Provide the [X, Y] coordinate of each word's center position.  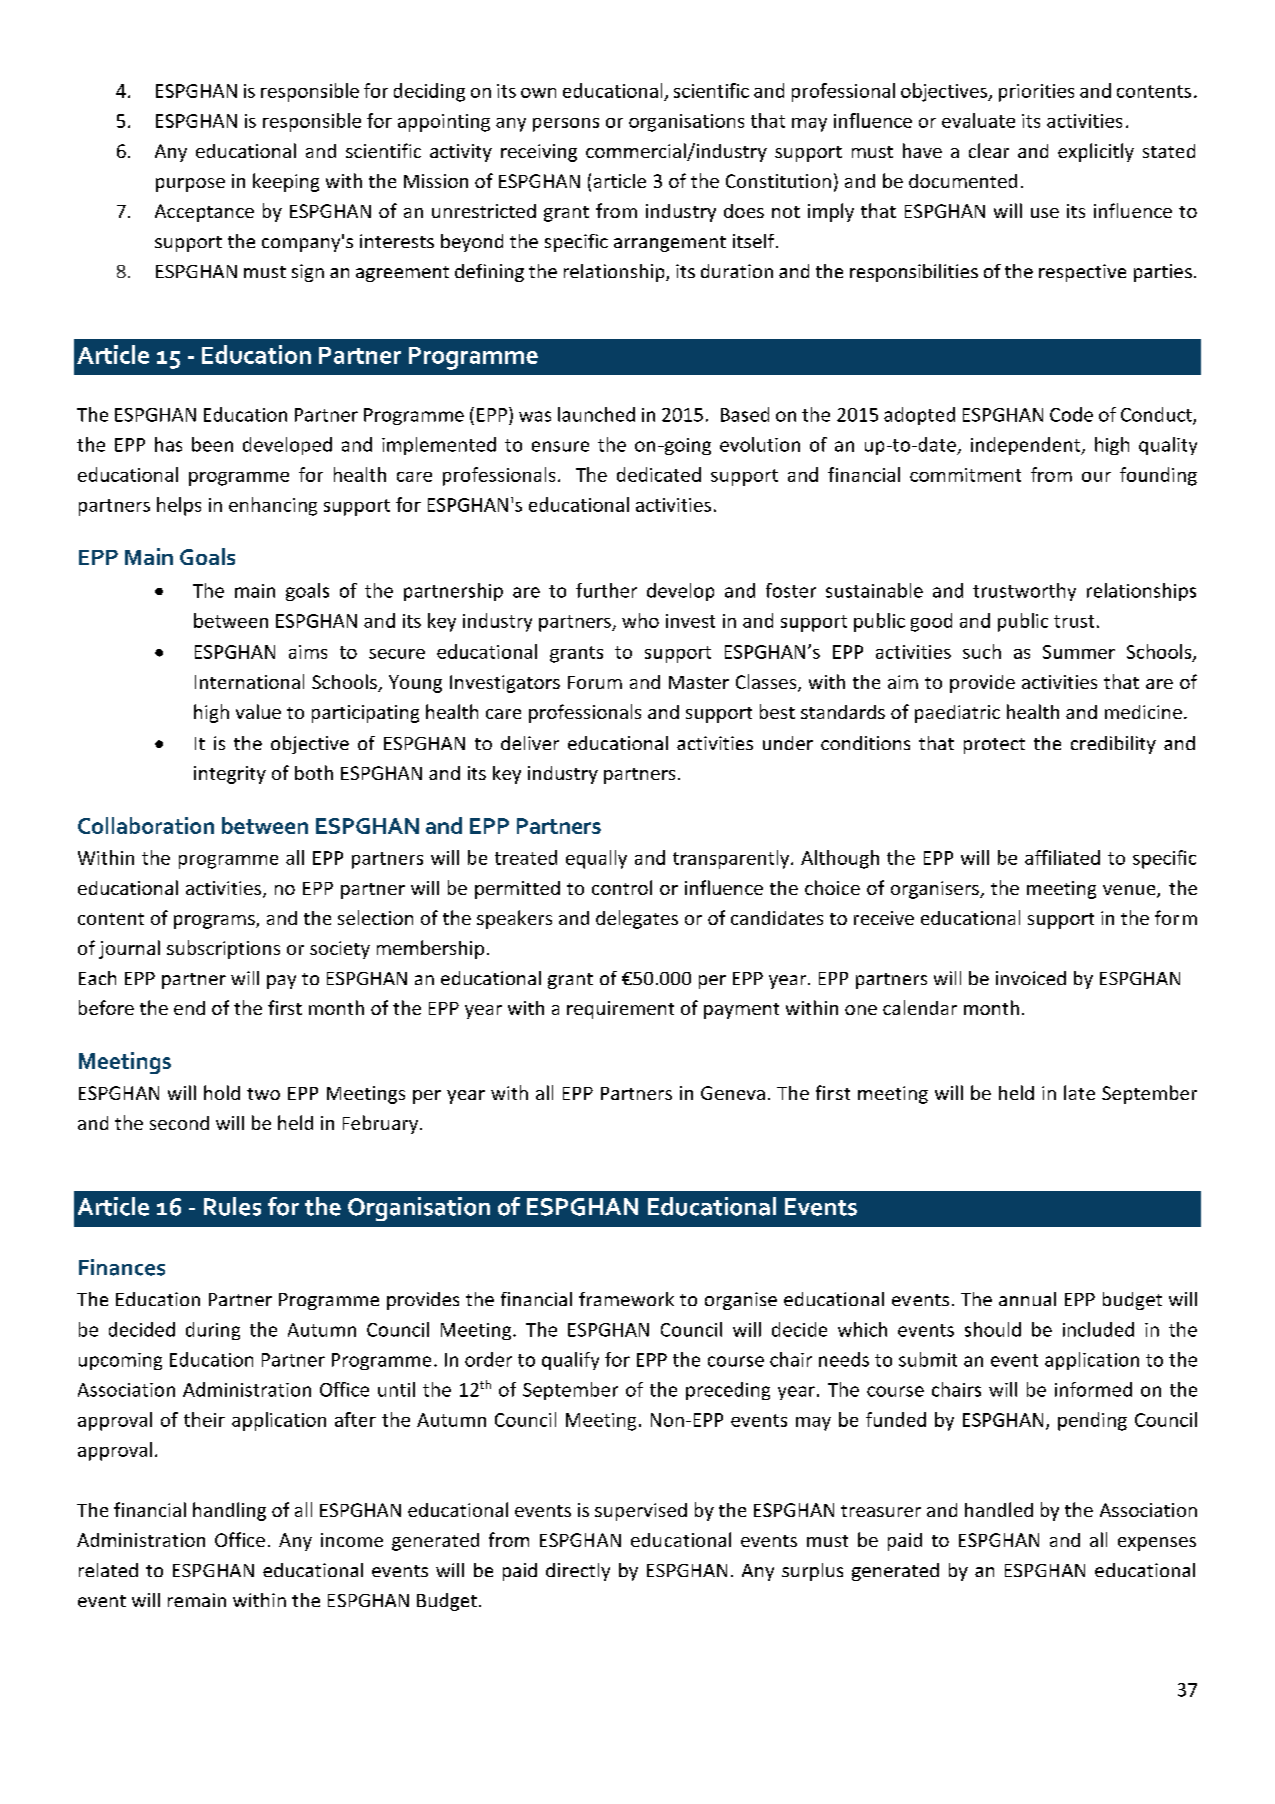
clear [989, 150]
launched [596, 414]
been [212, 444]
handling [229, 1511]
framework [626, 1299]
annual [1027, 1299]
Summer [1079, 652]
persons [566, 125]
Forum [595, 682]
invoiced [1031, 978]
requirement [620, 1010]
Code [1071, 414]
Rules [232, 1206]
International [249, 681]
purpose [190, 185]
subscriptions [223, 949]
